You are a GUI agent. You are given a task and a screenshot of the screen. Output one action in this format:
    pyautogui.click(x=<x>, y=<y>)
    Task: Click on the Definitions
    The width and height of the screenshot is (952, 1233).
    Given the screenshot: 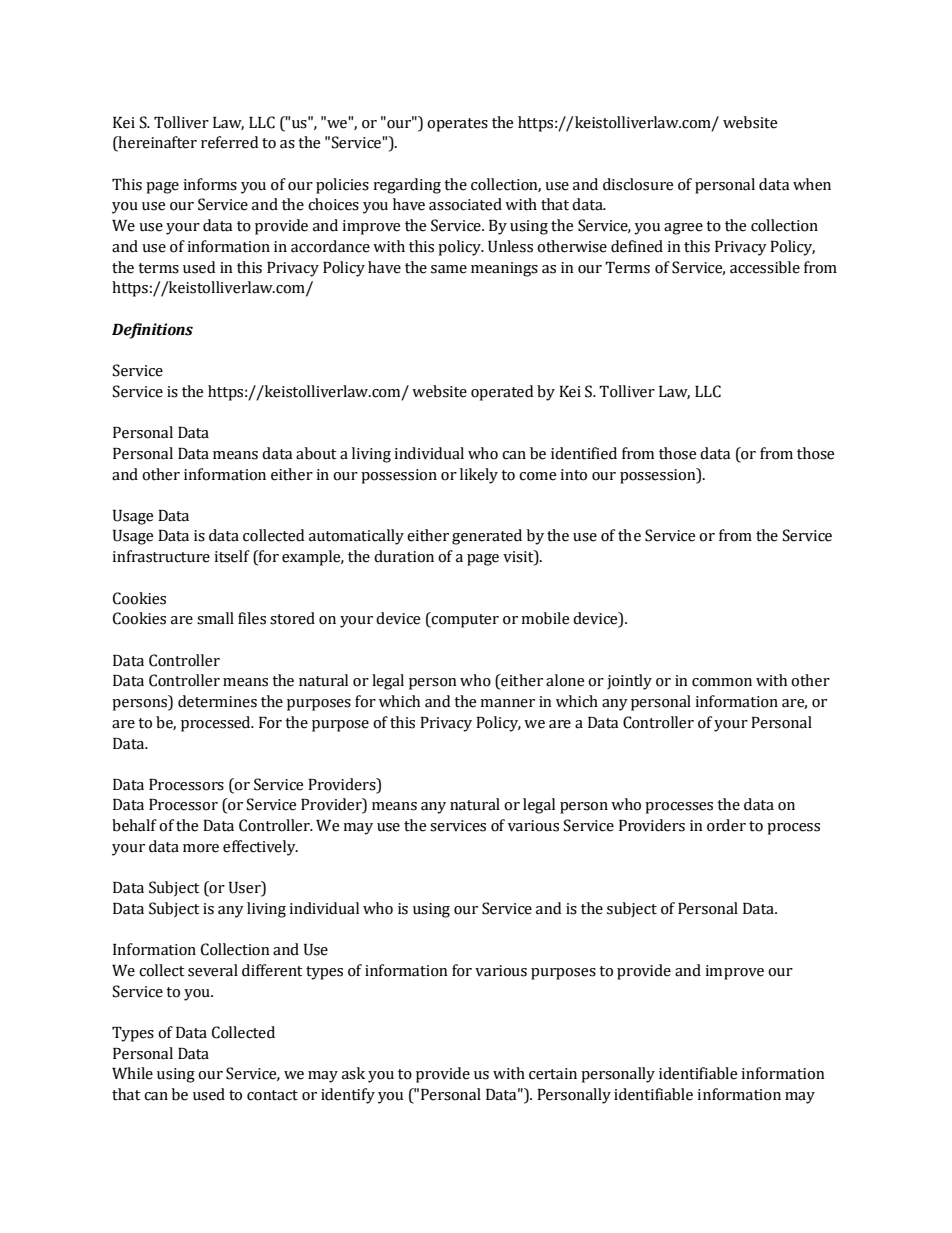 What is the action you would take?
    pyautogui.click(x=152, y=331)
